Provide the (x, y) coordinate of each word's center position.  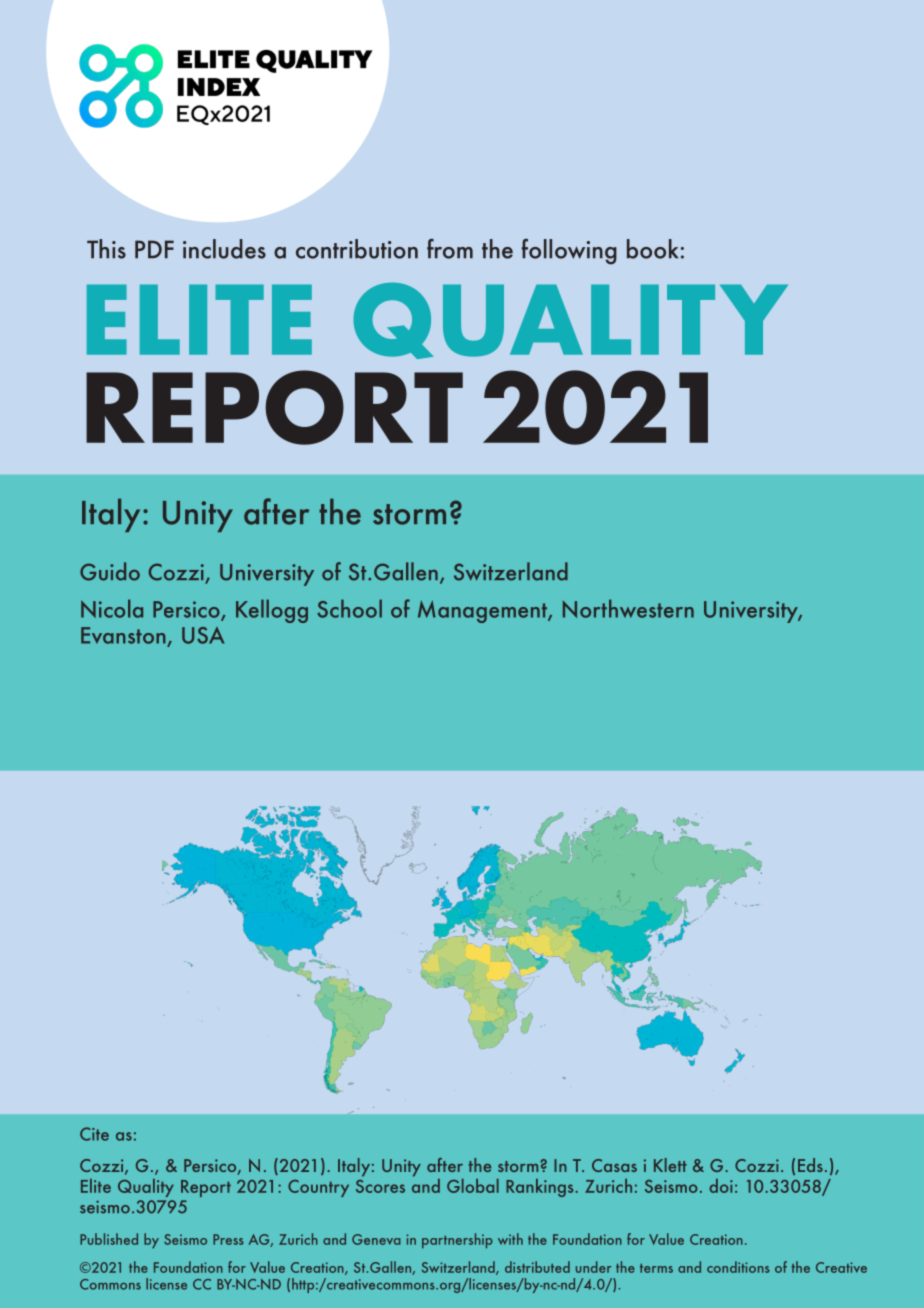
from (450, 249)
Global (473, 1186)
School (349, 608)
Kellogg (272, 611)
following (569, 252)
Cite (94, 1134)
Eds (810, 1165)
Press (228, 1239)
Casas (614, 1165)
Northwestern (628, 608)
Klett (670, 1165)
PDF (154, 249)
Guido (110, 571)
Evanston (124, 637)
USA (203, 635)
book (652, 249)
